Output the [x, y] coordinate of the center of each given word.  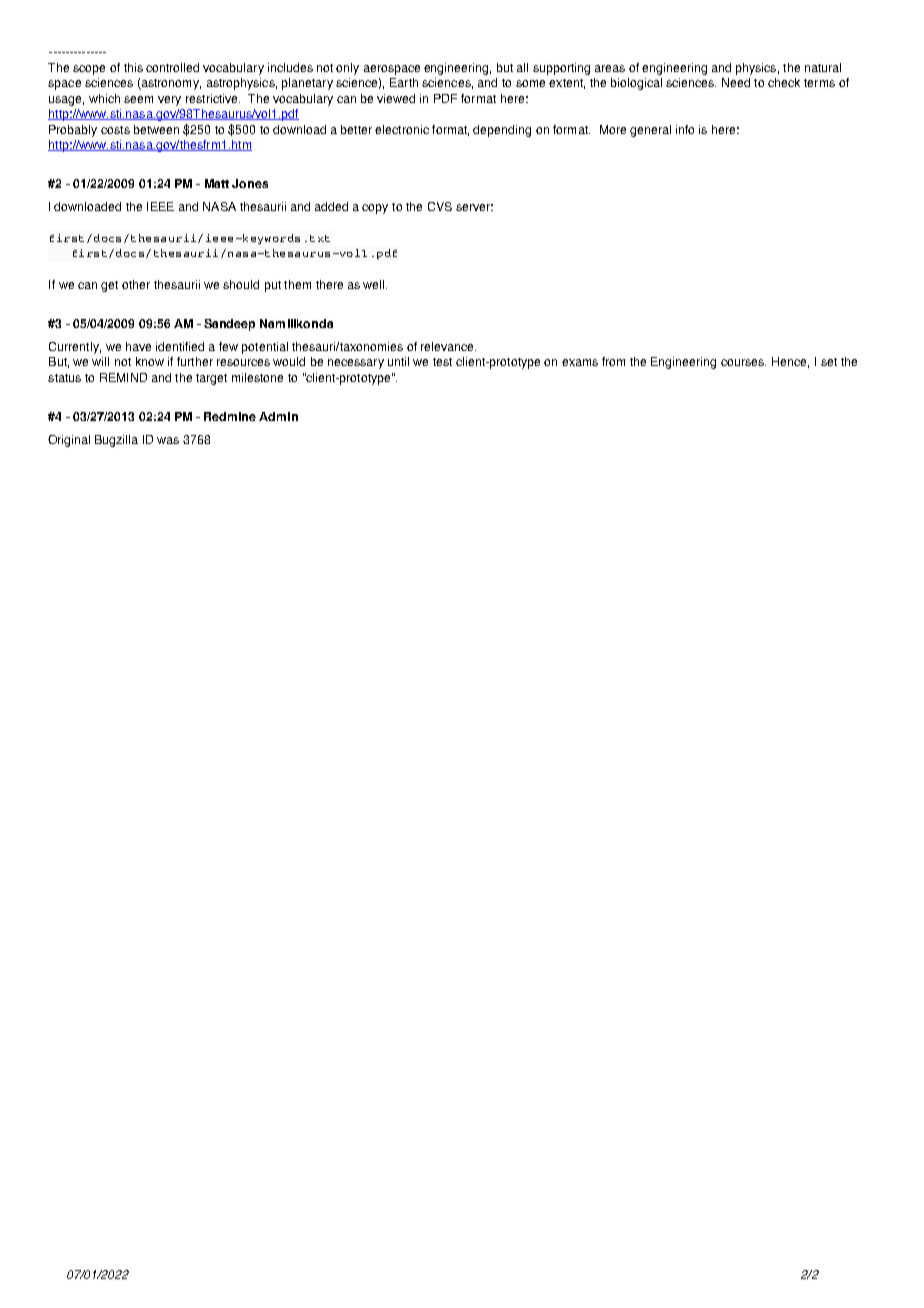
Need [736, 82]
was [168, 440]
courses [743, 362]
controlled [172, 67]
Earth [404, 82]
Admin [278, 416]
